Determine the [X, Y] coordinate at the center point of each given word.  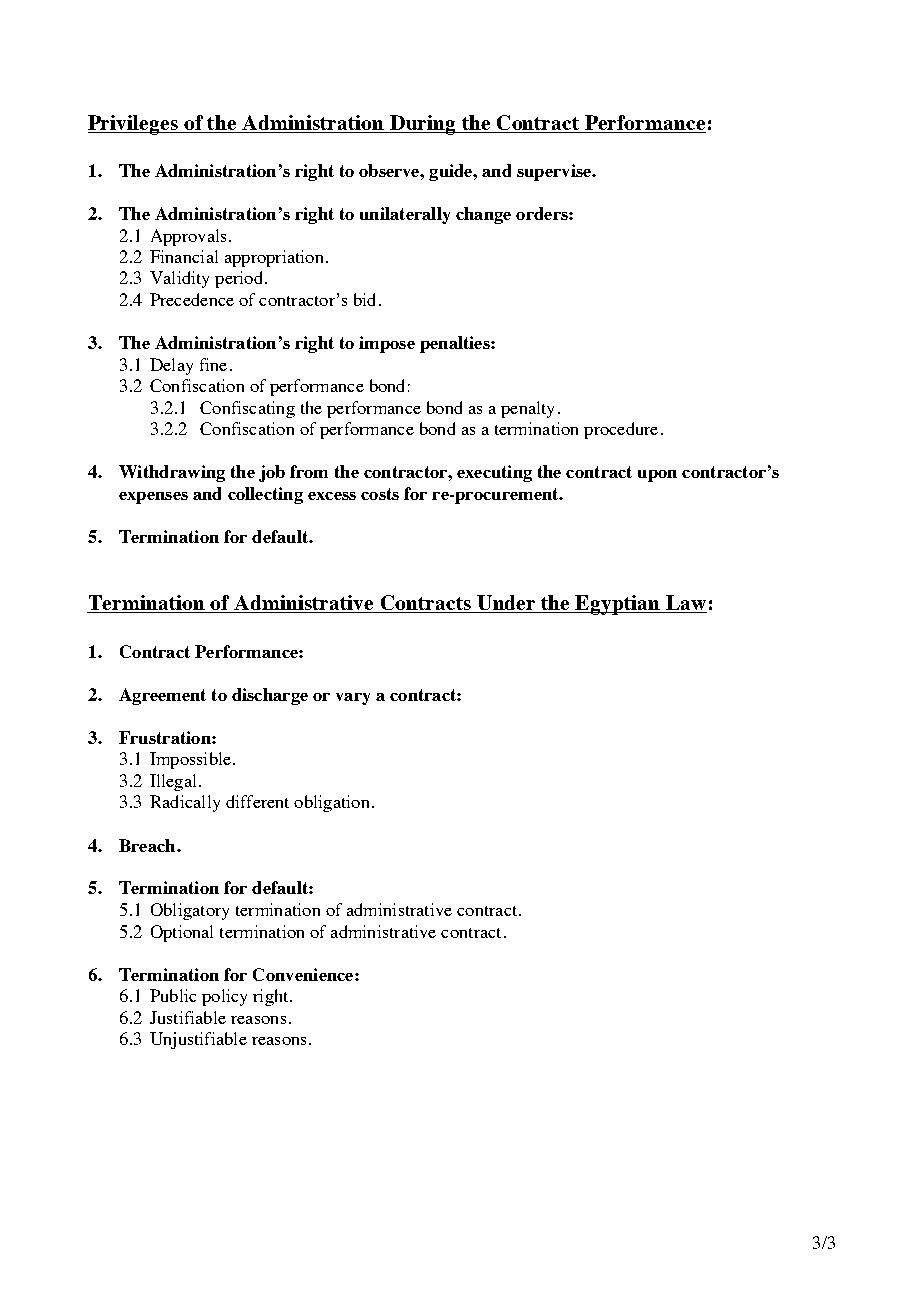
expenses [153, 498]
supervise [555, 172]
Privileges [134, 125]
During [423, 125]
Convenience [304, 974]
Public [173, 995]
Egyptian [618, 605]
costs [380, 494]
